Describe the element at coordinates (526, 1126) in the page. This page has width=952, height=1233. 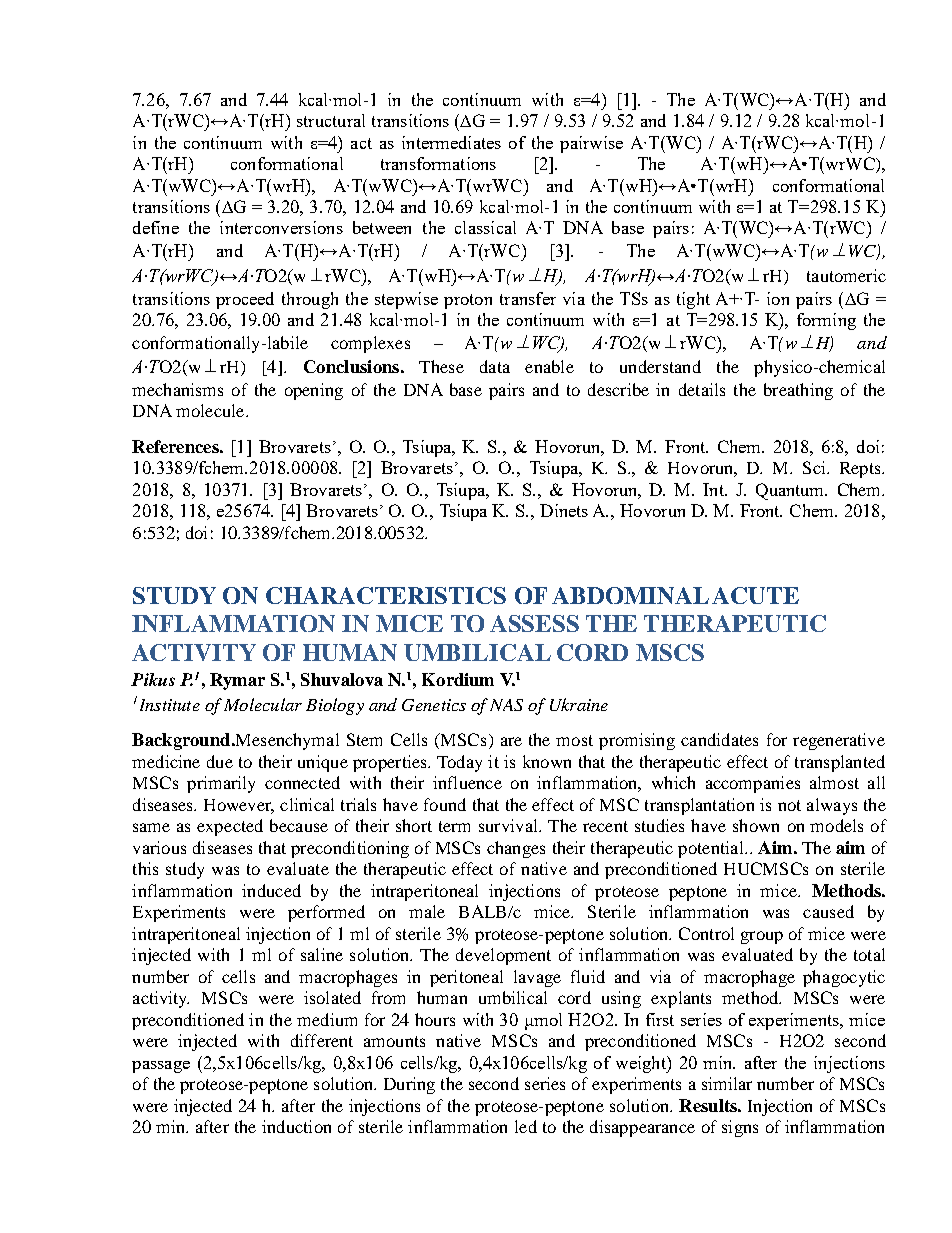
I see `led` at that location.
